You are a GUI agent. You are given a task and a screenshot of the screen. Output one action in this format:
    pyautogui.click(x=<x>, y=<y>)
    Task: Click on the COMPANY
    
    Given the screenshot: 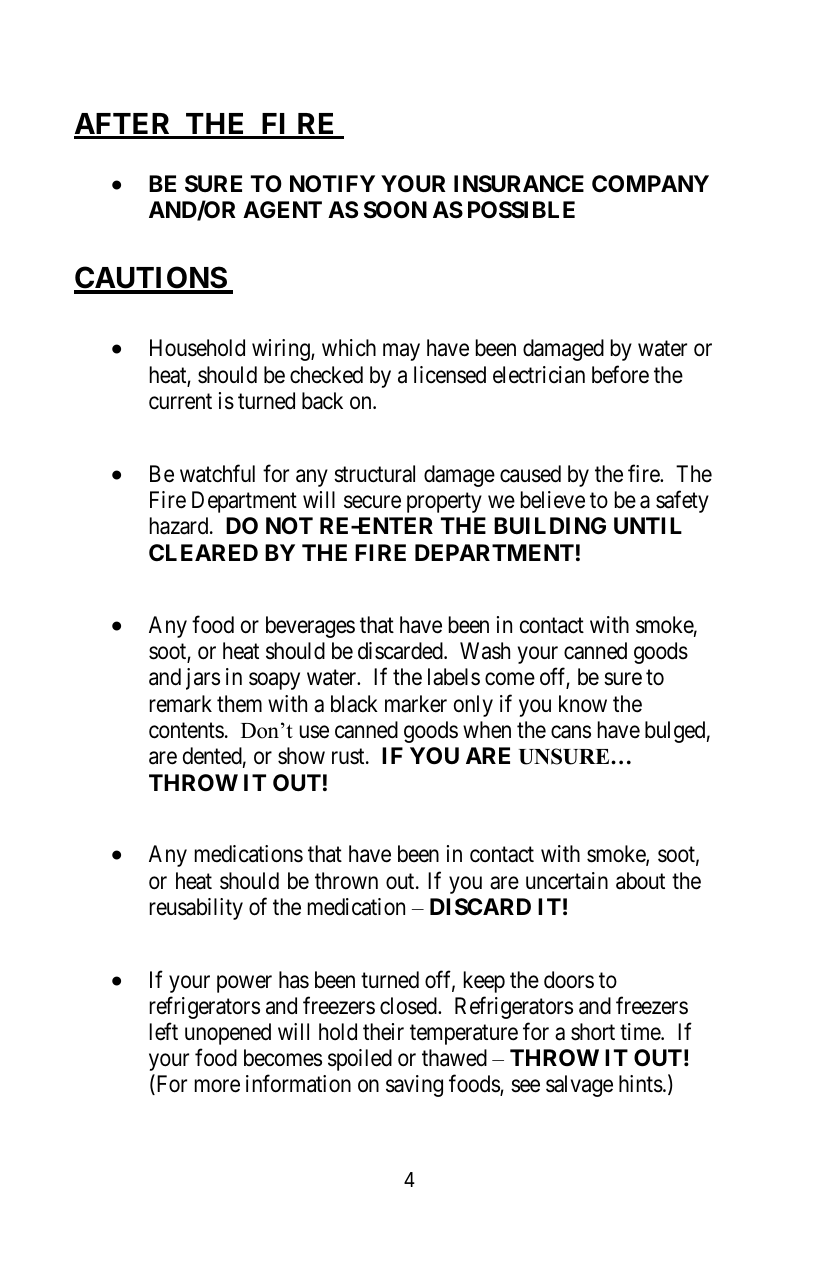 What is the action you would take?
    pyautogui.click(x=650, y=184)
